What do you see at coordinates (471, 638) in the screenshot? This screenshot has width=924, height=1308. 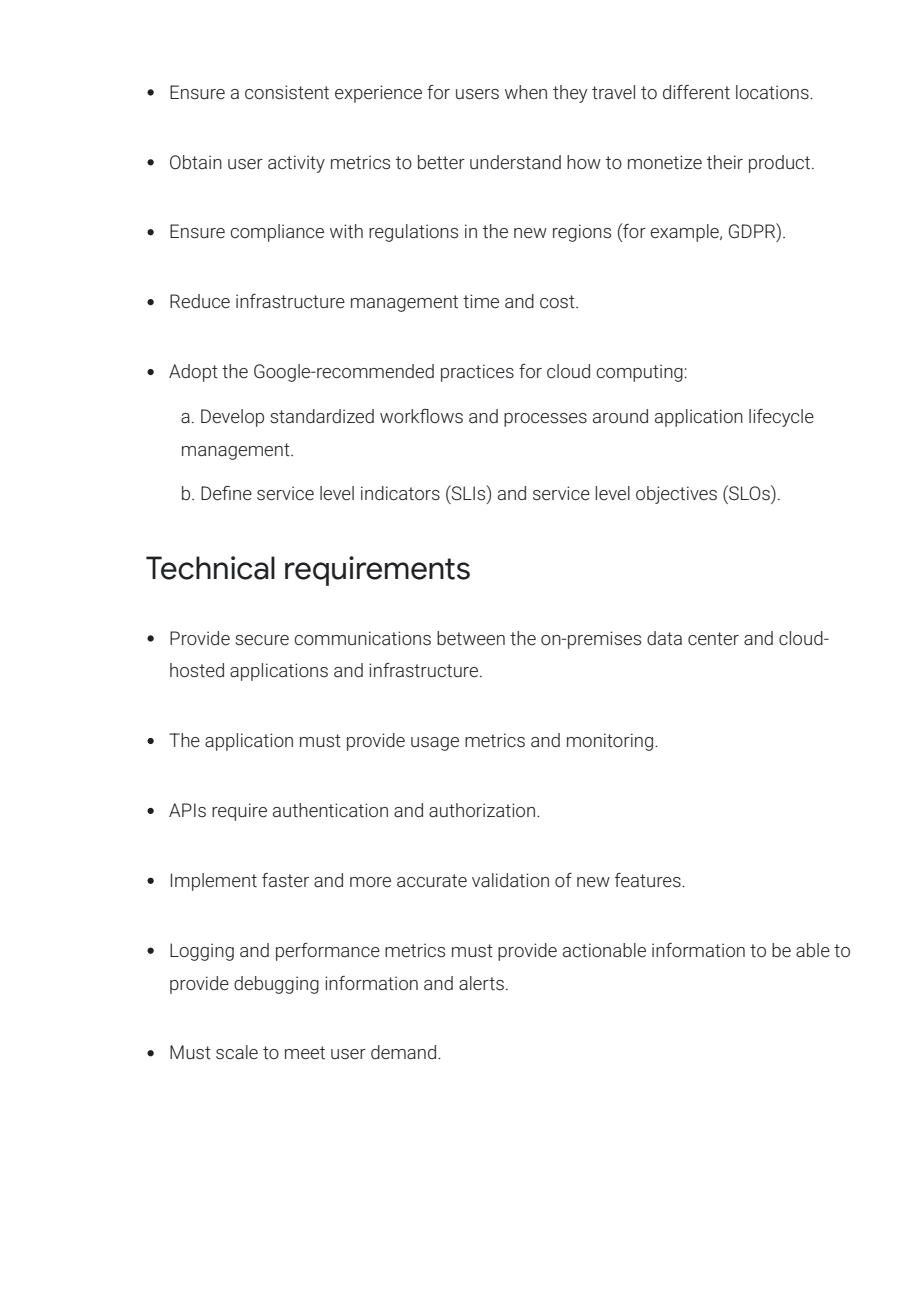 I see `between` at bounding box center [471, 638].
